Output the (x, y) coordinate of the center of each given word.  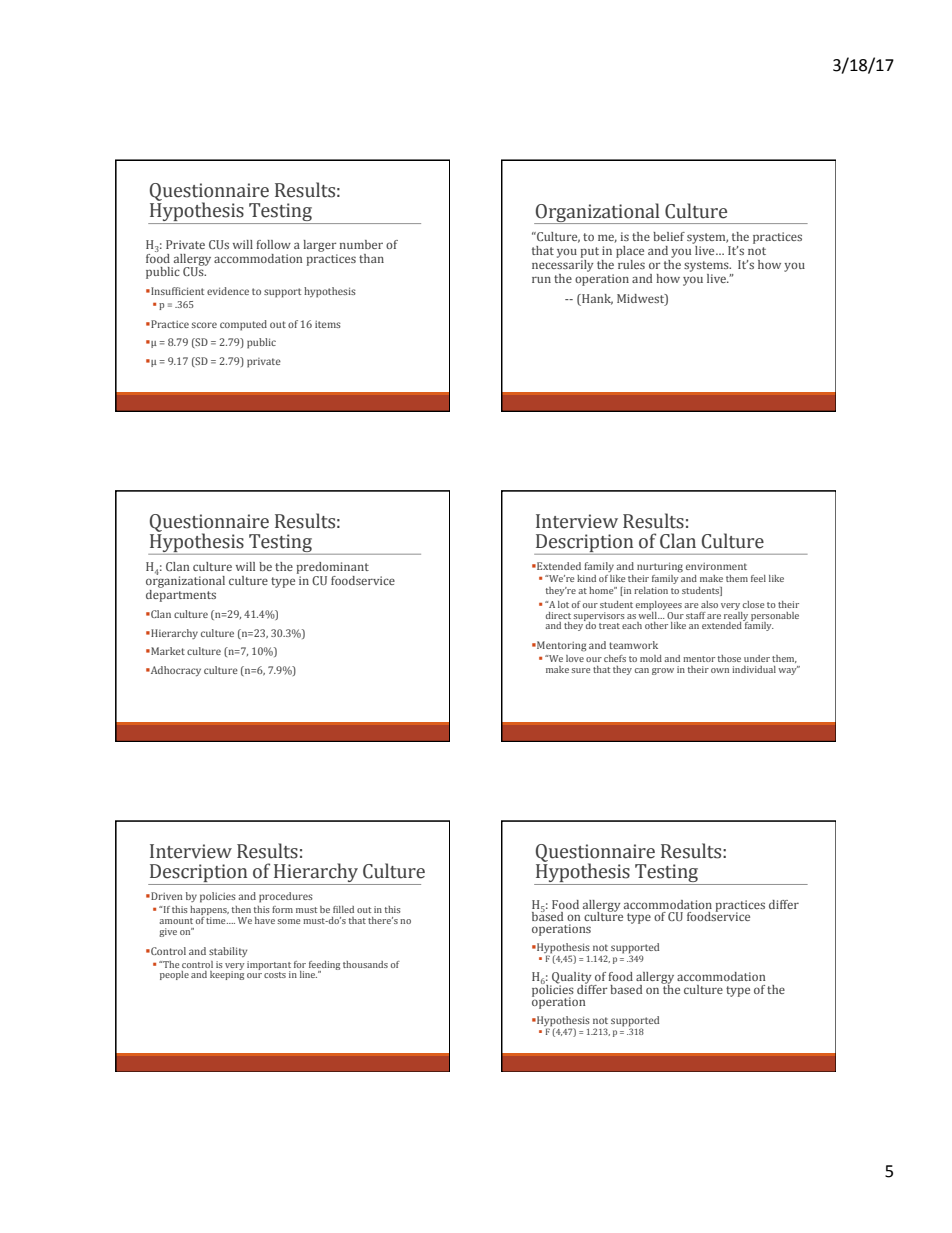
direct (558, 615)
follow (274, 244)
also (709, 604)
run (541, 279)
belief (669, 236)
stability (228, 952)
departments (181, 596)
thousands (365, 964)
